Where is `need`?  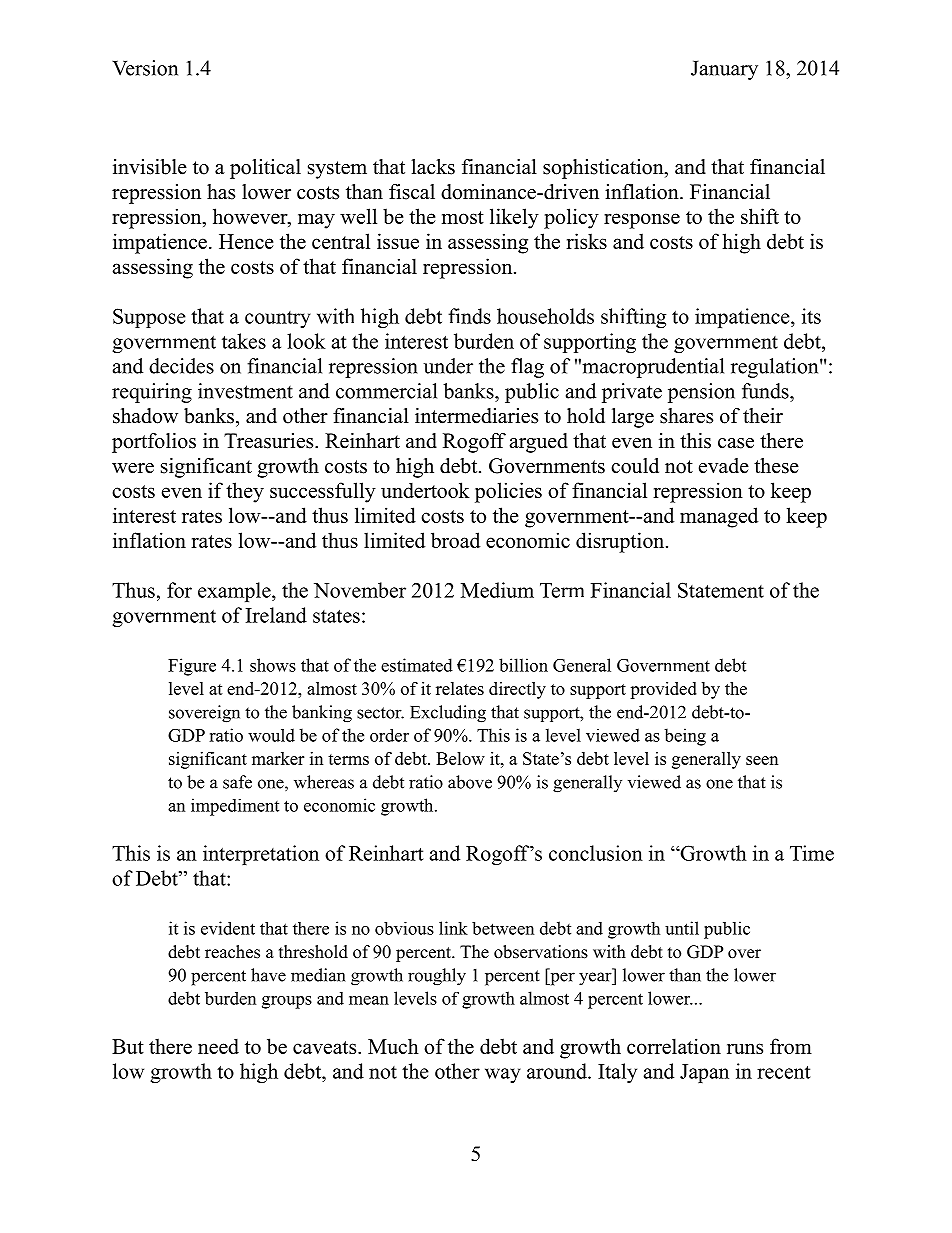
need is located at coordinates (218, 1046).
